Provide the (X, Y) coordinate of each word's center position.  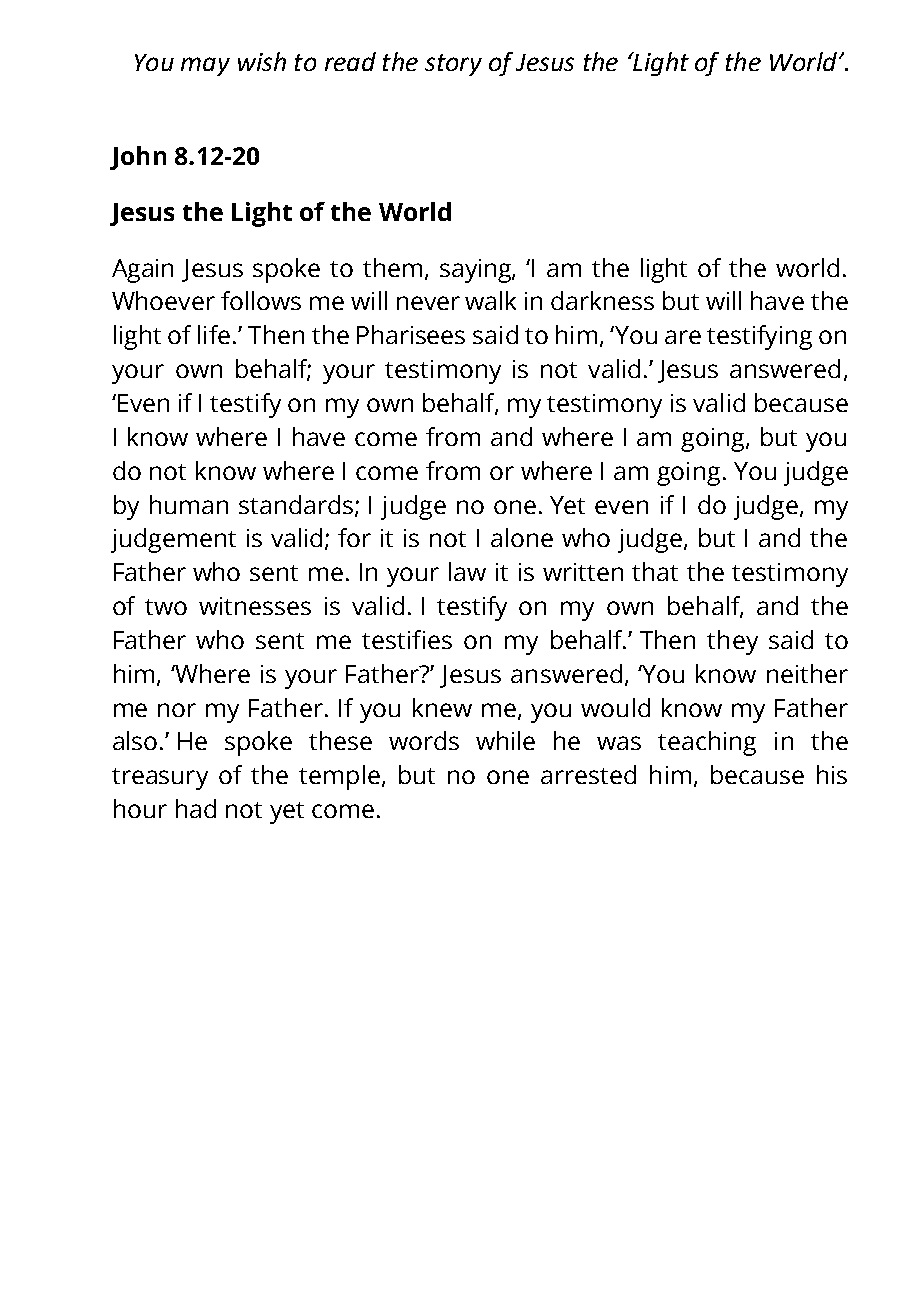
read (350, 61)
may (205, 66)
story (453, 65)
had (196, 808)
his (832, 774)
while (505, 740)
